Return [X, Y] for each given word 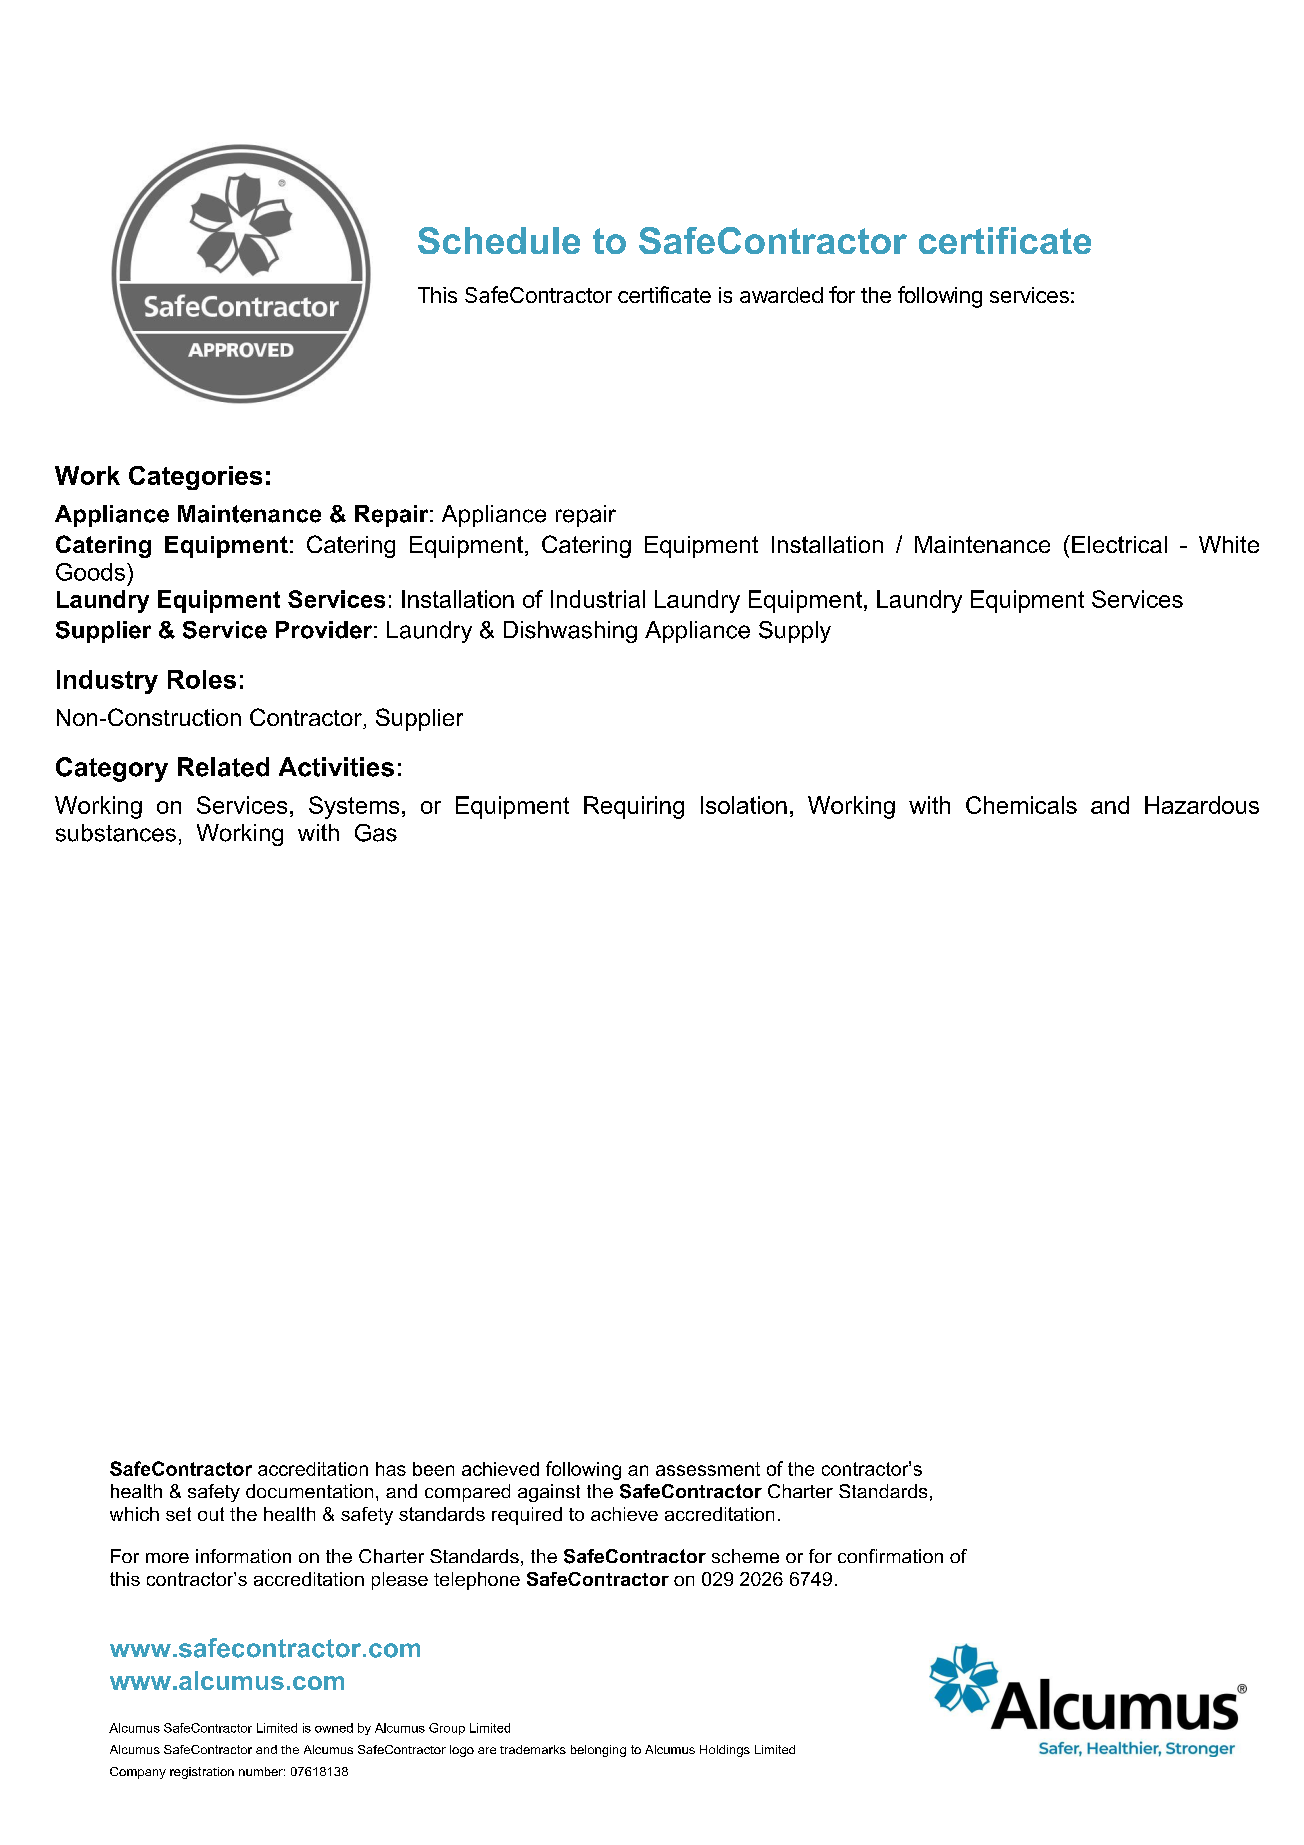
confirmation [890, 1556]
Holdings [725, 1751]
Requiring [634, 807]
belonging [598, 1751]
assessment [708, 1469]
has [391, 1469]
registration [202, 1773]
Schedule [499, 240]
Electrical [1119, 544]
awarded [781, 295]
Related [223, 767]
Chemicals [1021, 805]
